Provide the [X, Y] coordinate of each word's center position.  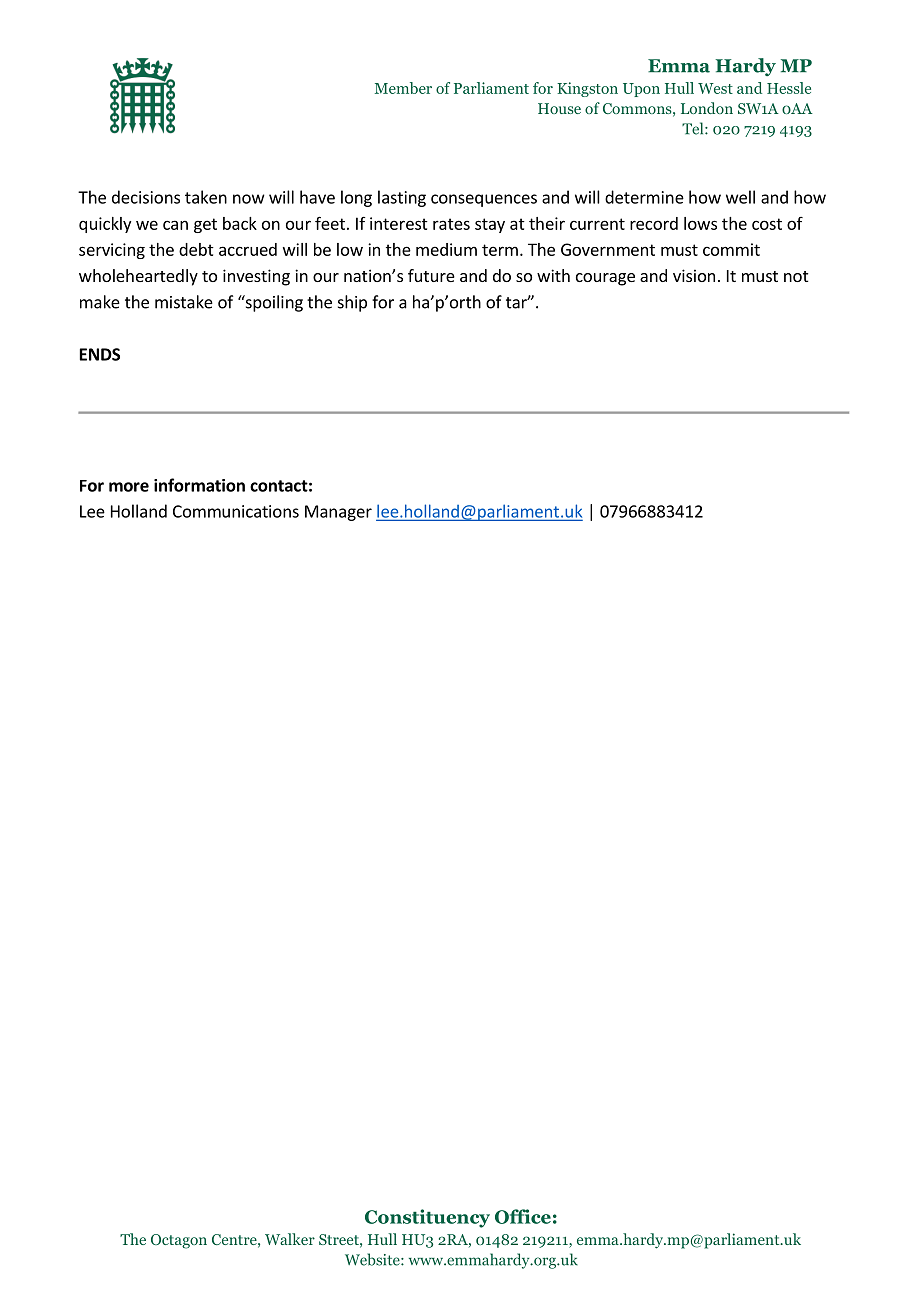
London [707, 108]
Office [523, 1216]
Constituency [427, 1218]
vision [694, 275]
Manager [338, 513]
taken [206, 197]
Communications [236, 511]
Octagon [179, 1241]
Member [403, 88]
